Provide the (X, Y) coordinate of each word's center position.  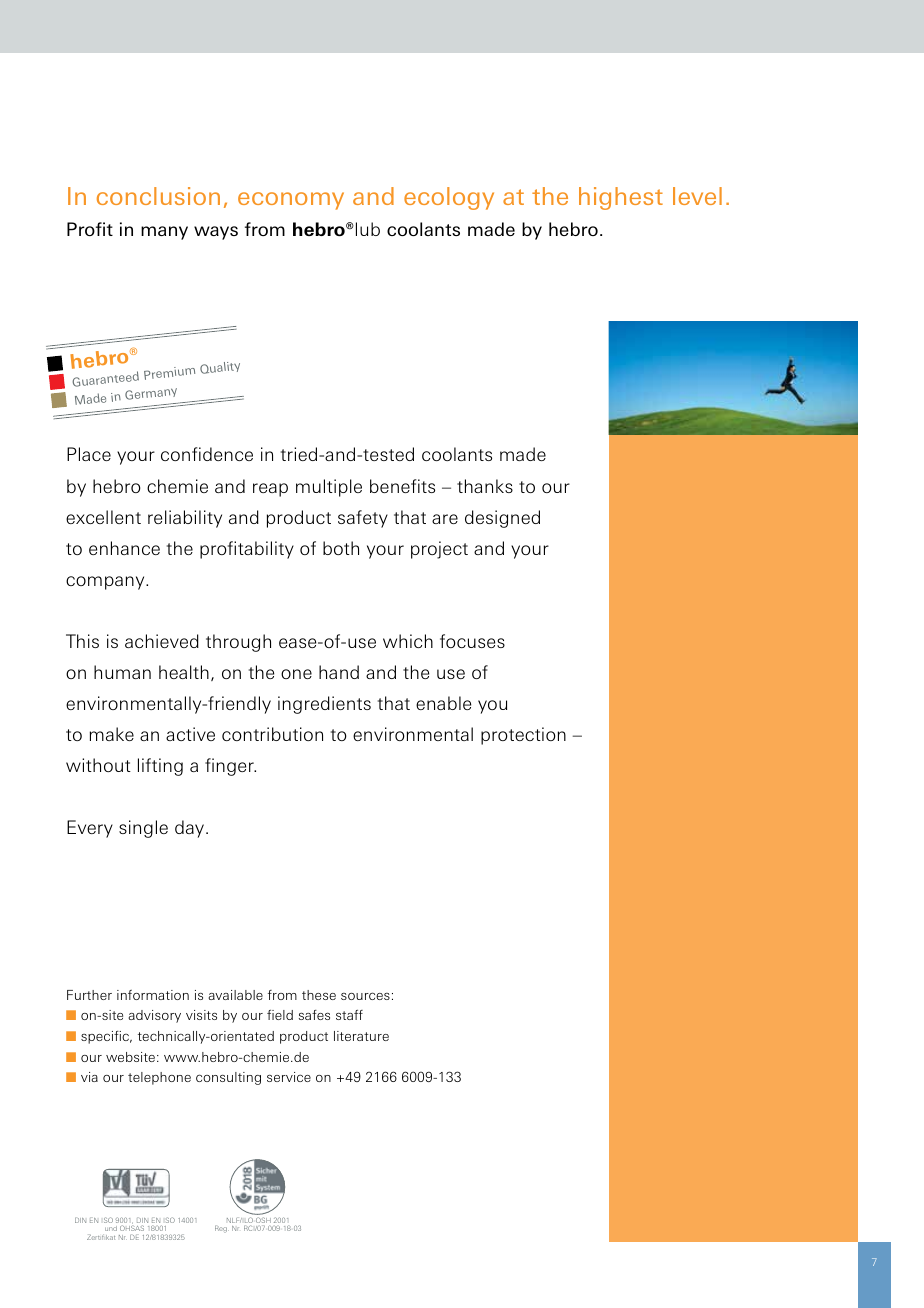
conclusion (158, 196)
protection (523, 736)
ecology (449, 198)
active (190, 734)
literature (361, 1036)
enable (443, 703)
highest (621, 198)
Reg (222, 1229)
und (111, 1228)
